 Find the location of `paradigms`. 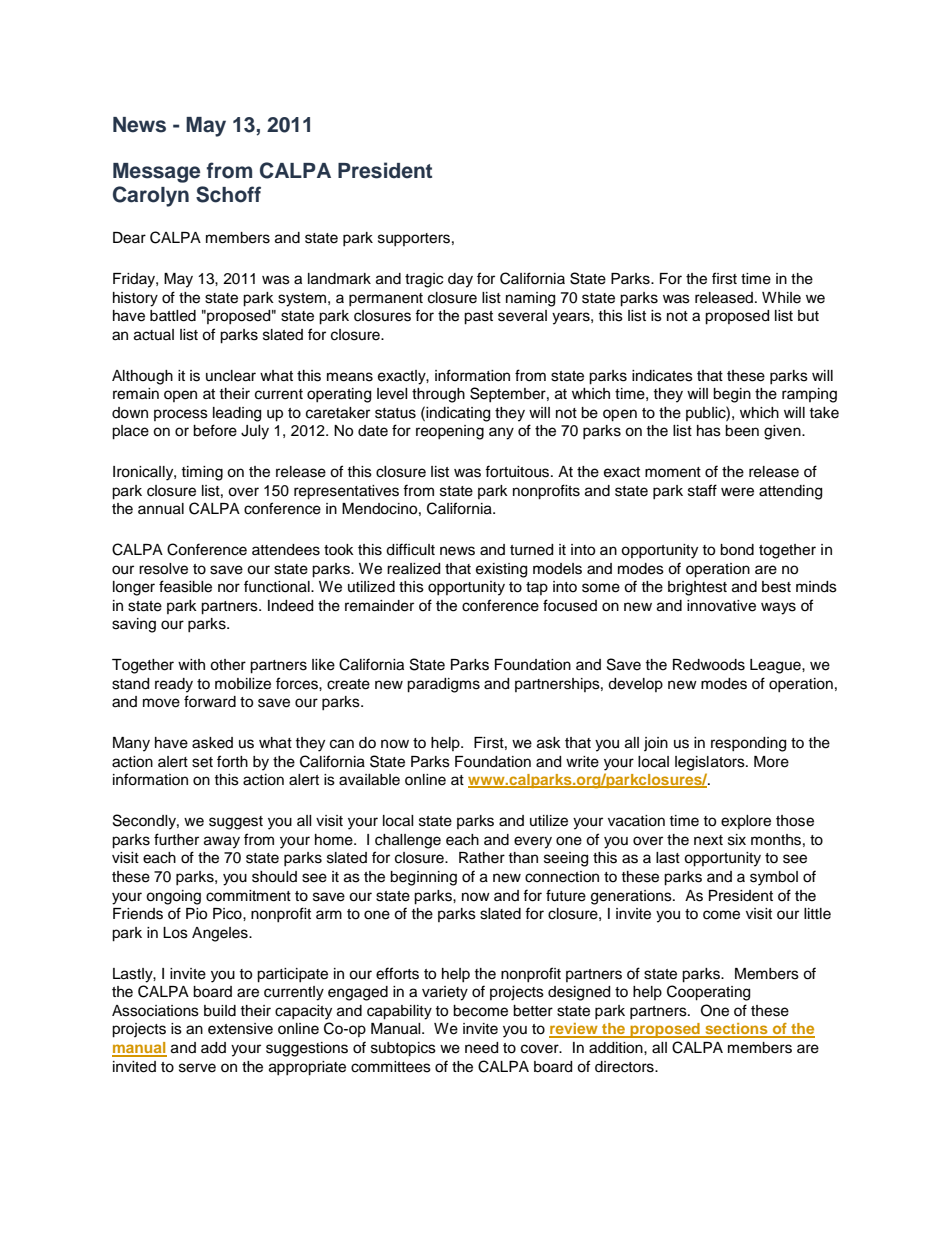

paradigms is located at coordinates (443, 685).
